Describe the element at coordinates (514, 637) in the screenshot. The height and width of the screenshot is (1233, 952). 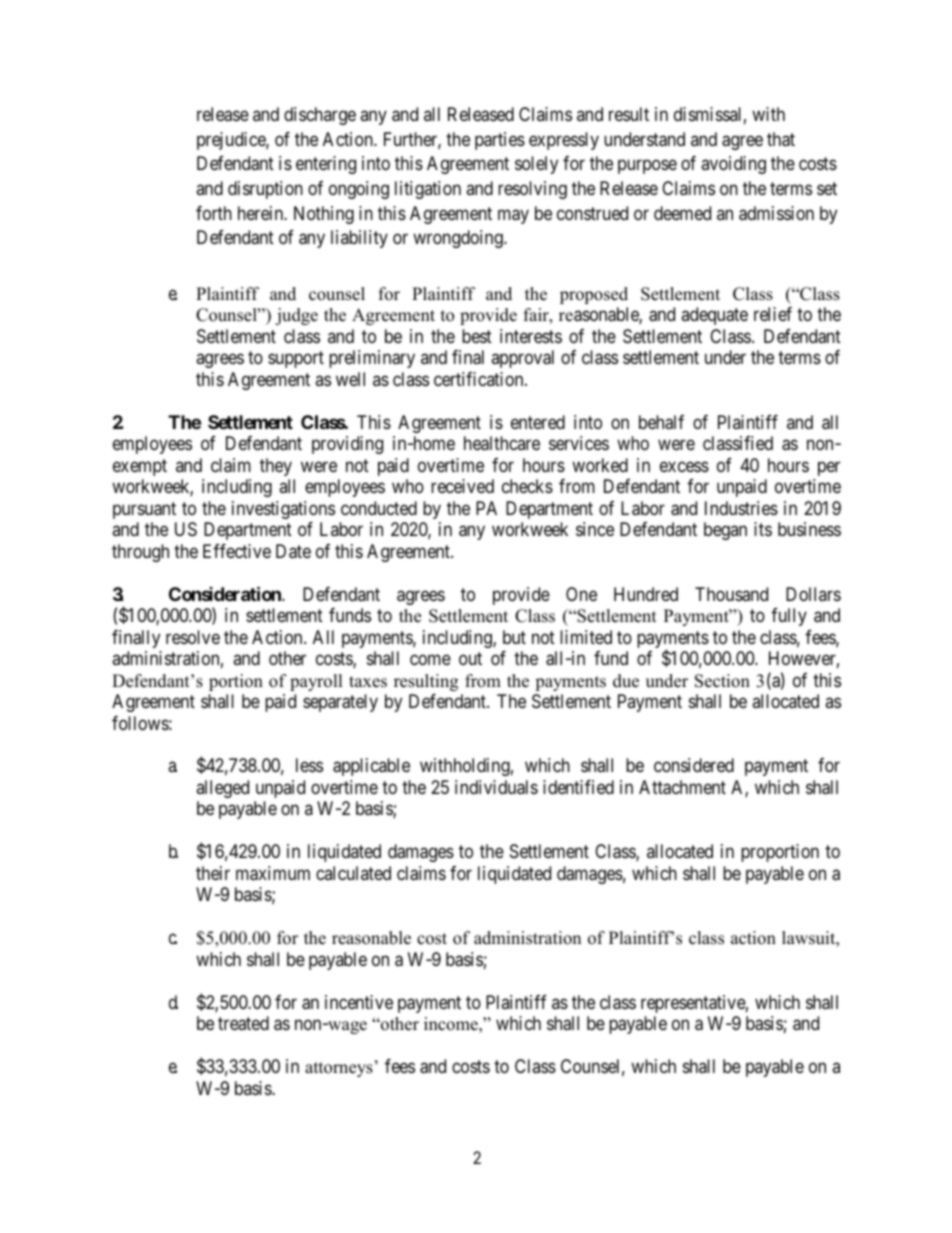
I see `but` at that location.
